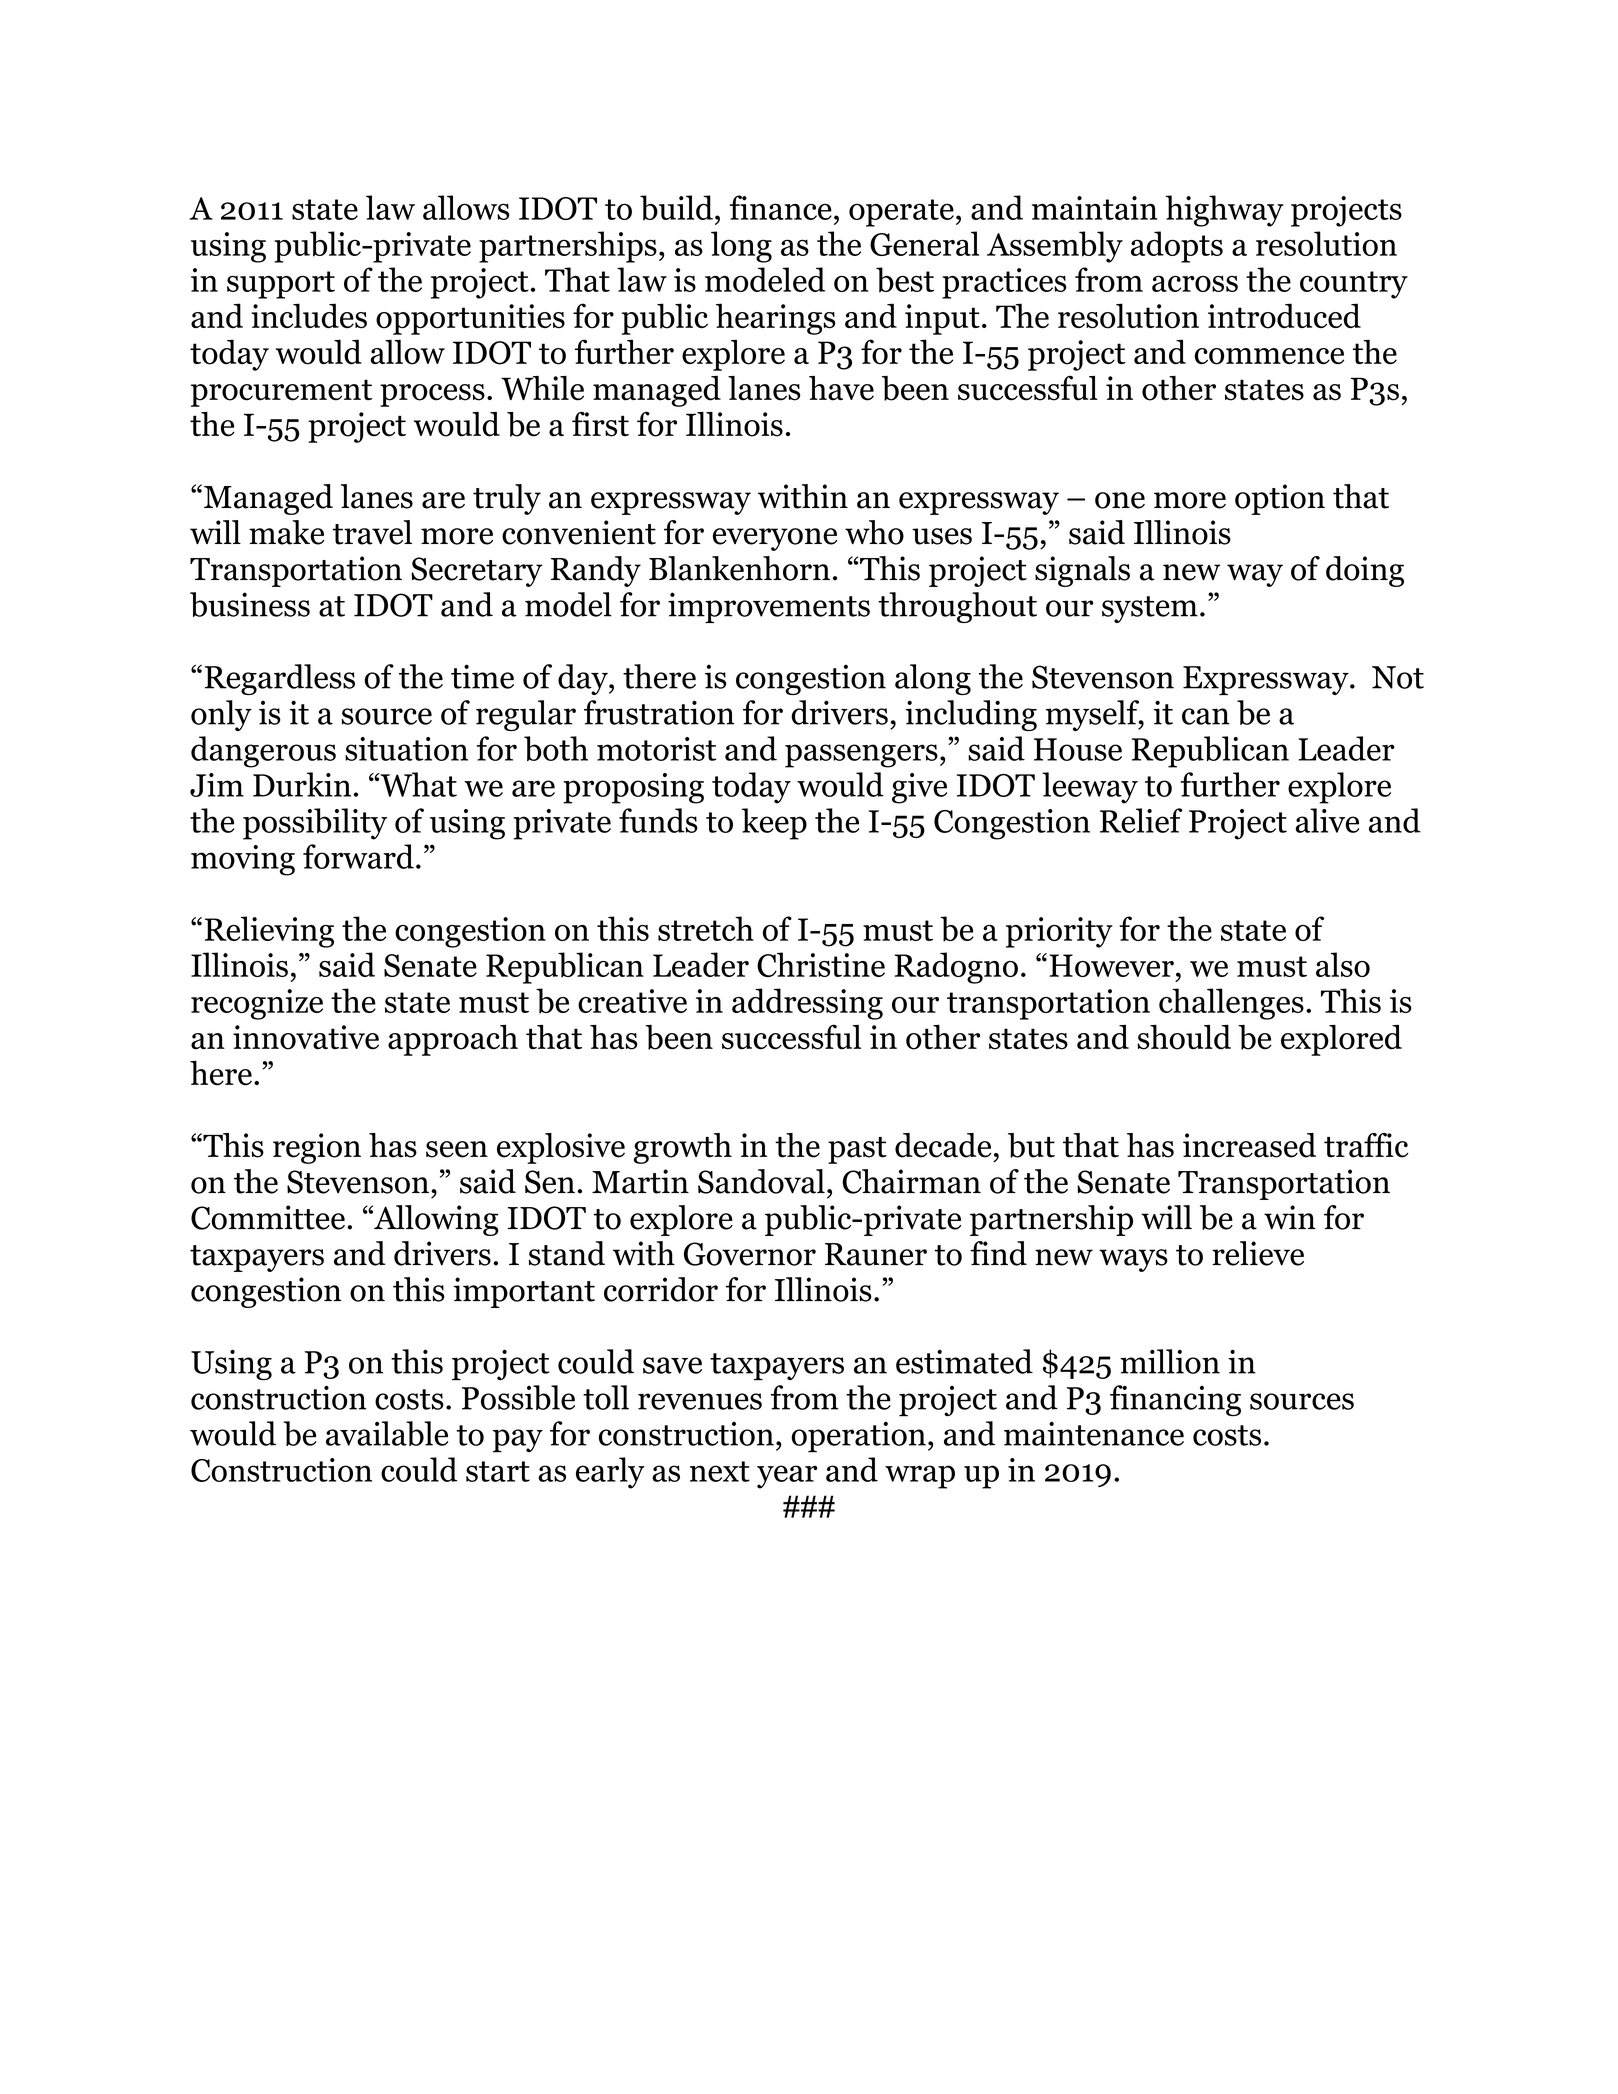  Describe the element at coordinates (1327, 820) in the page. I see `alive` at that location.
